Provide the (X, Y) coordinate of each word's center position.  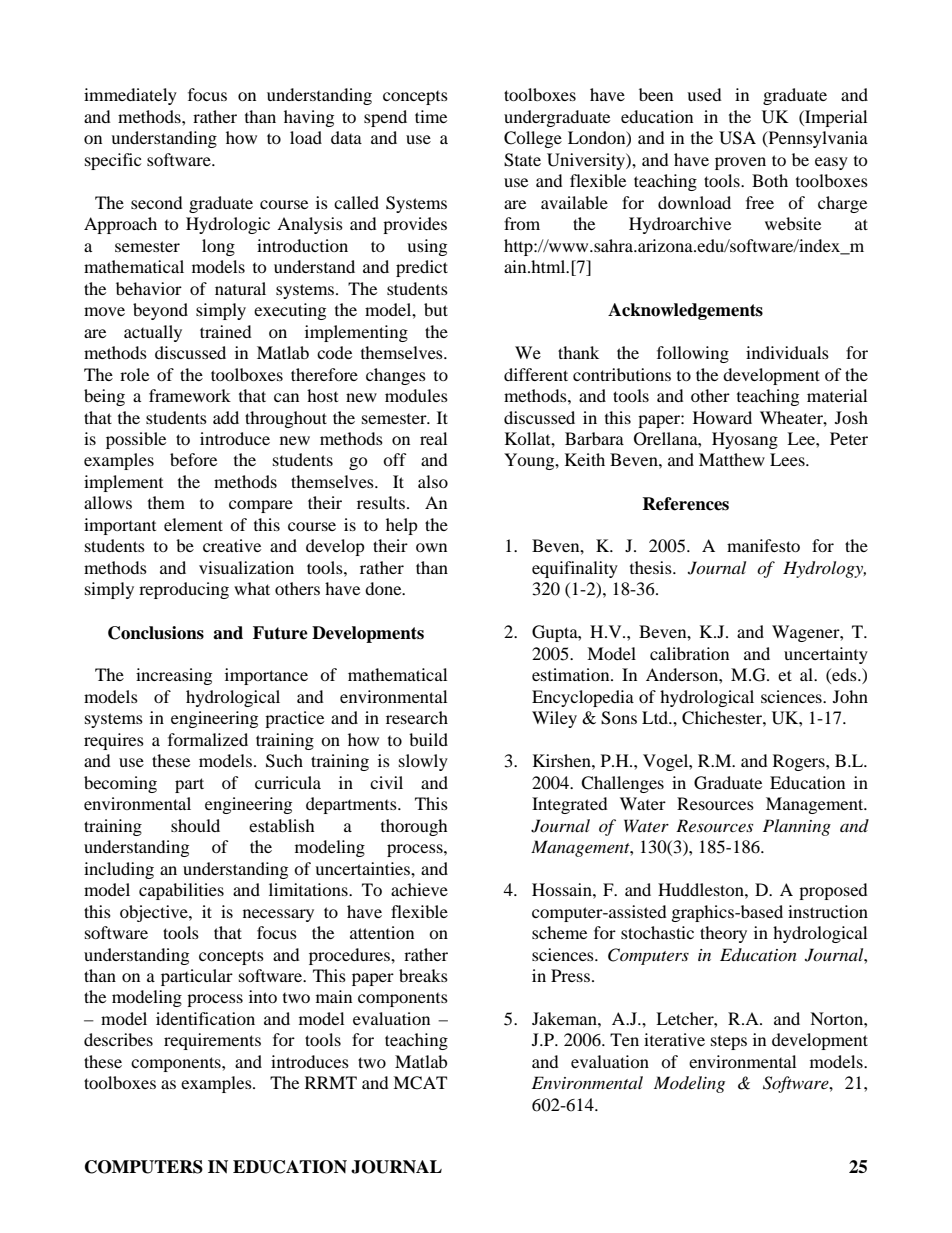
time (431, 116)
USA (737, 138)
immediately (130, 96)
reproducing (184, 590)
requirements (212, 1041)
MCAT (420, 1083)
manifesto (763, 545)
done (384, 588)
